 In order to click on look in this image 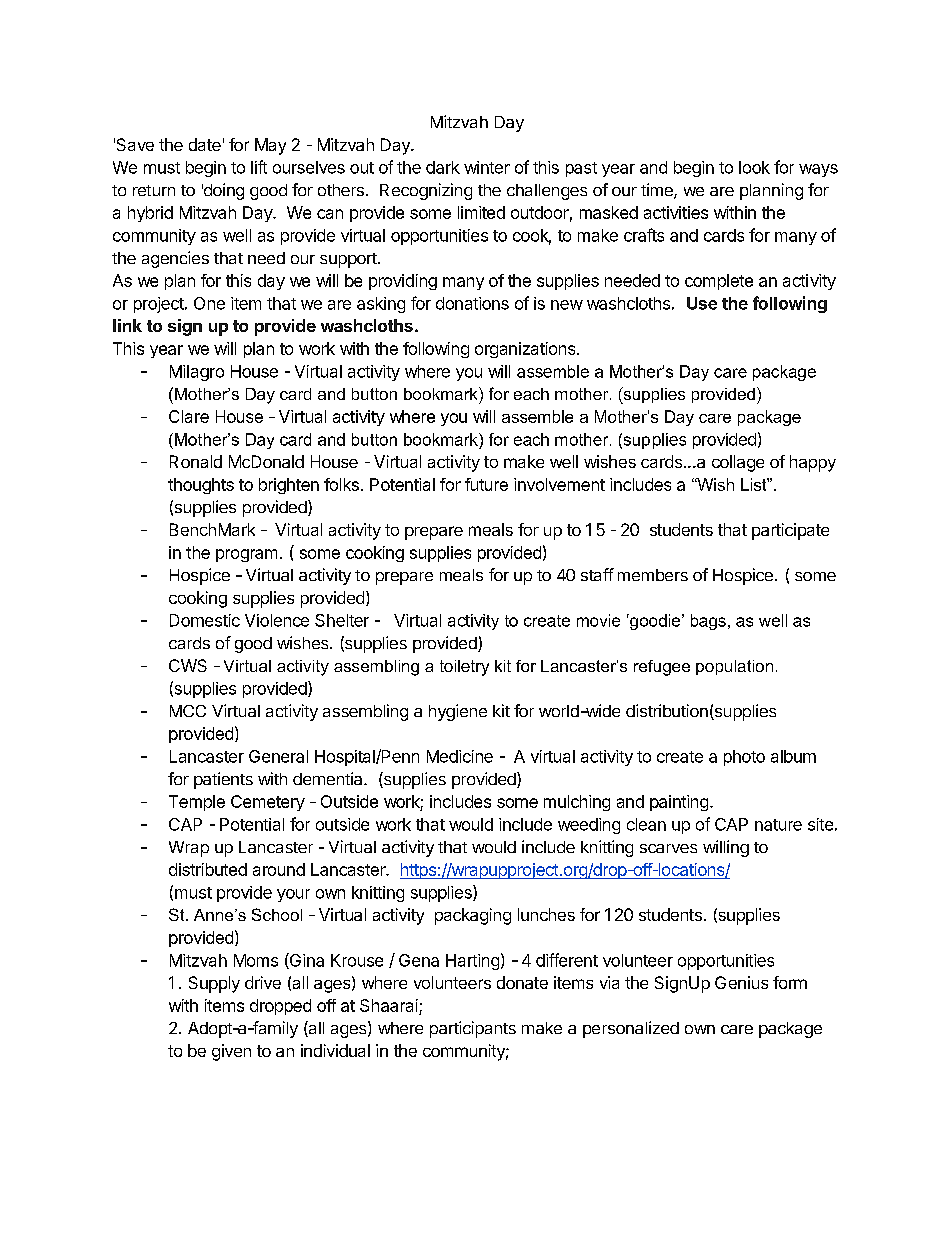, I will do `click(754, 167)`.
